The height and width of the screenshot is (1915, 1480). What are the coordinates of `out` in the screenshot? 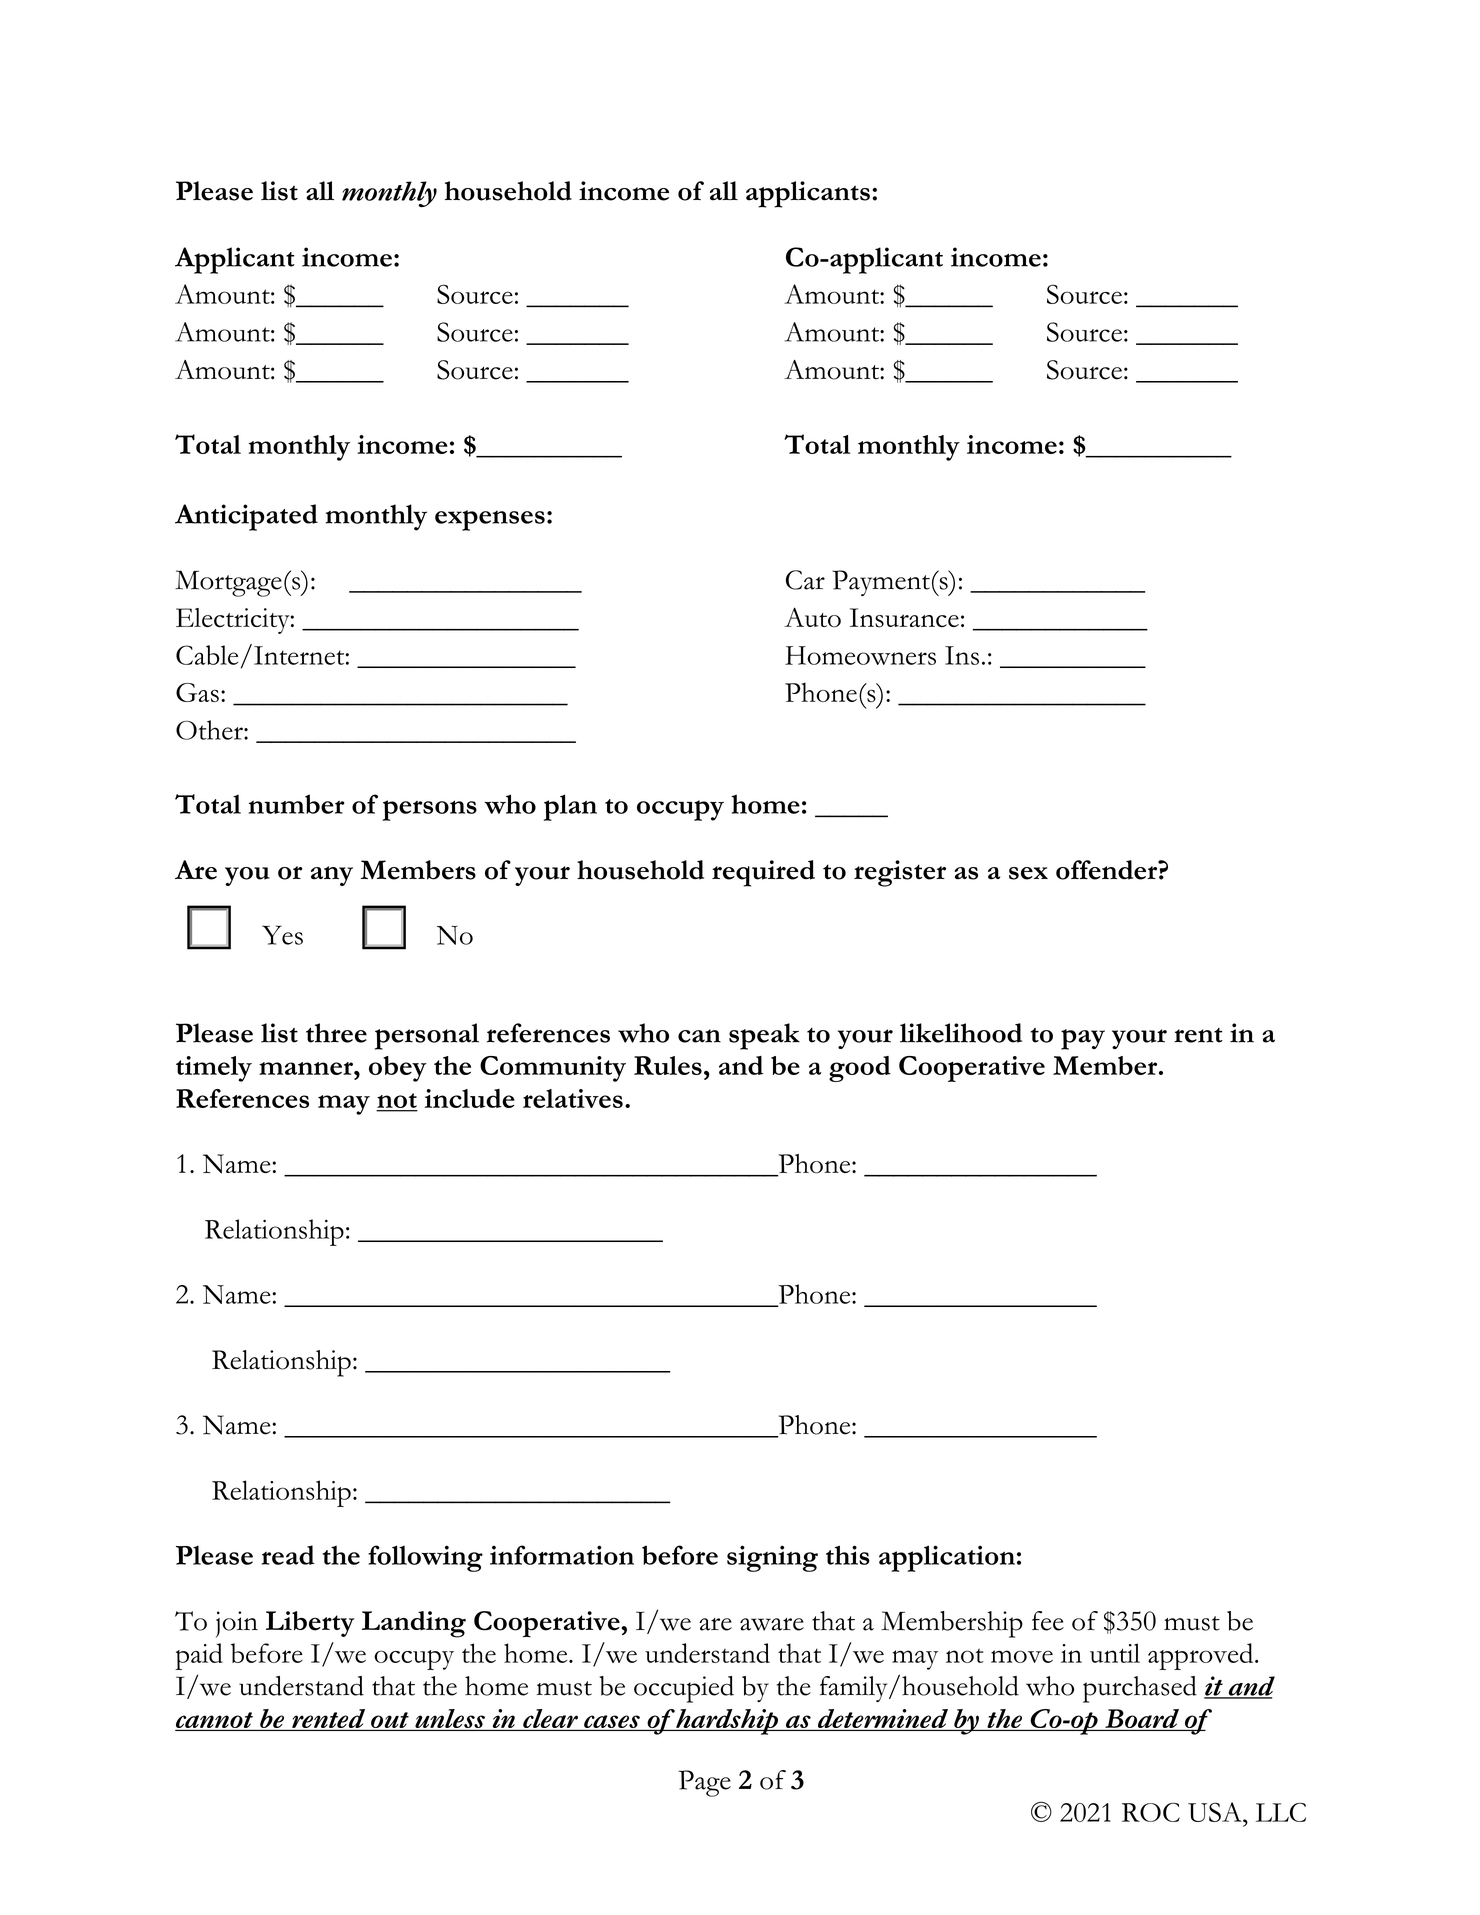 It's located at (390, 1721).
